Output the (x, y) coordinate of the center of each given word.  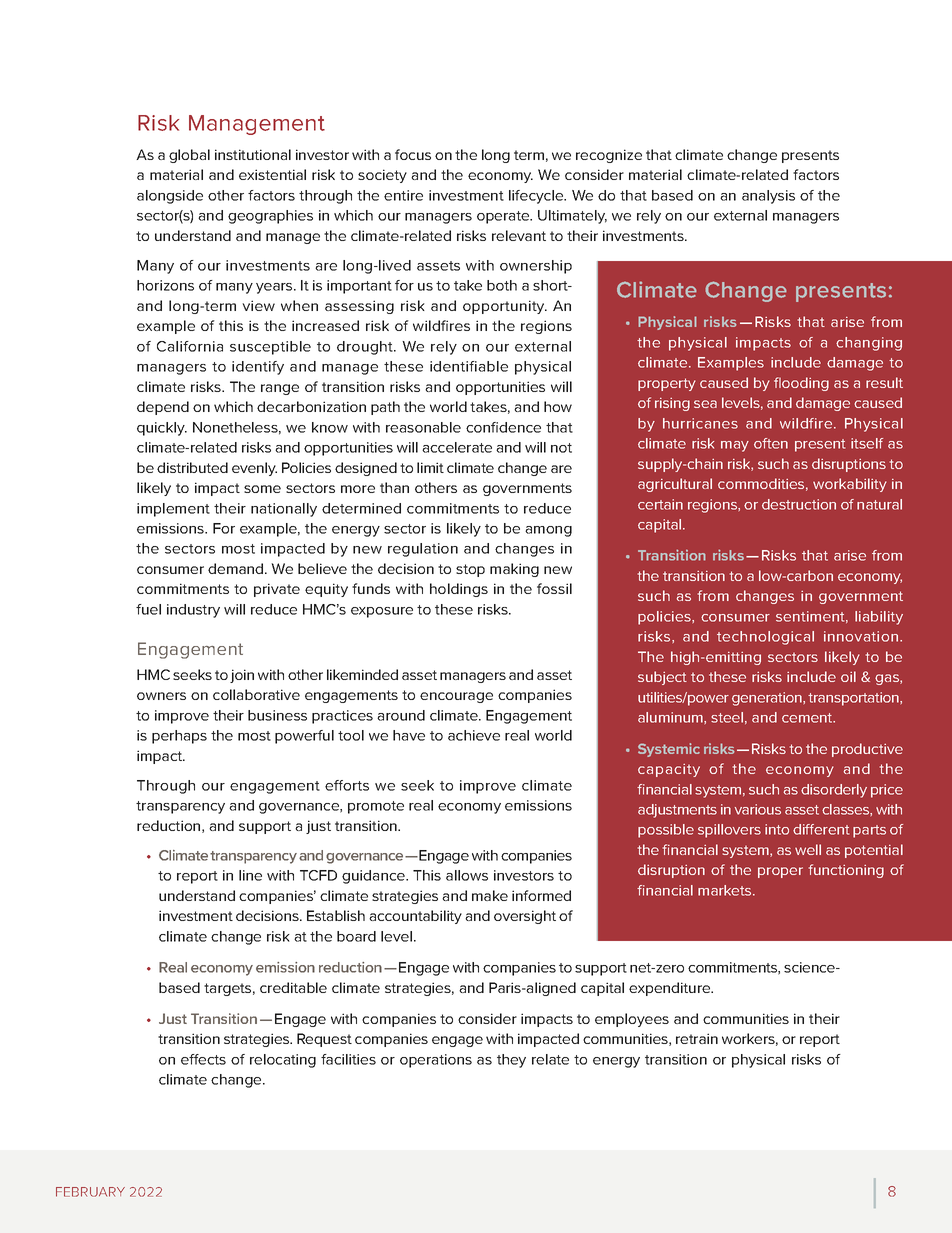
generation (768, 699)
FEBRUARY (90, 1192)
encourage (456, 697)
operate (504, 217)
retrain (697, 1038)
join (242, 676)
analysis (768, 197)
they (511, 1061)
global (189, 156)
